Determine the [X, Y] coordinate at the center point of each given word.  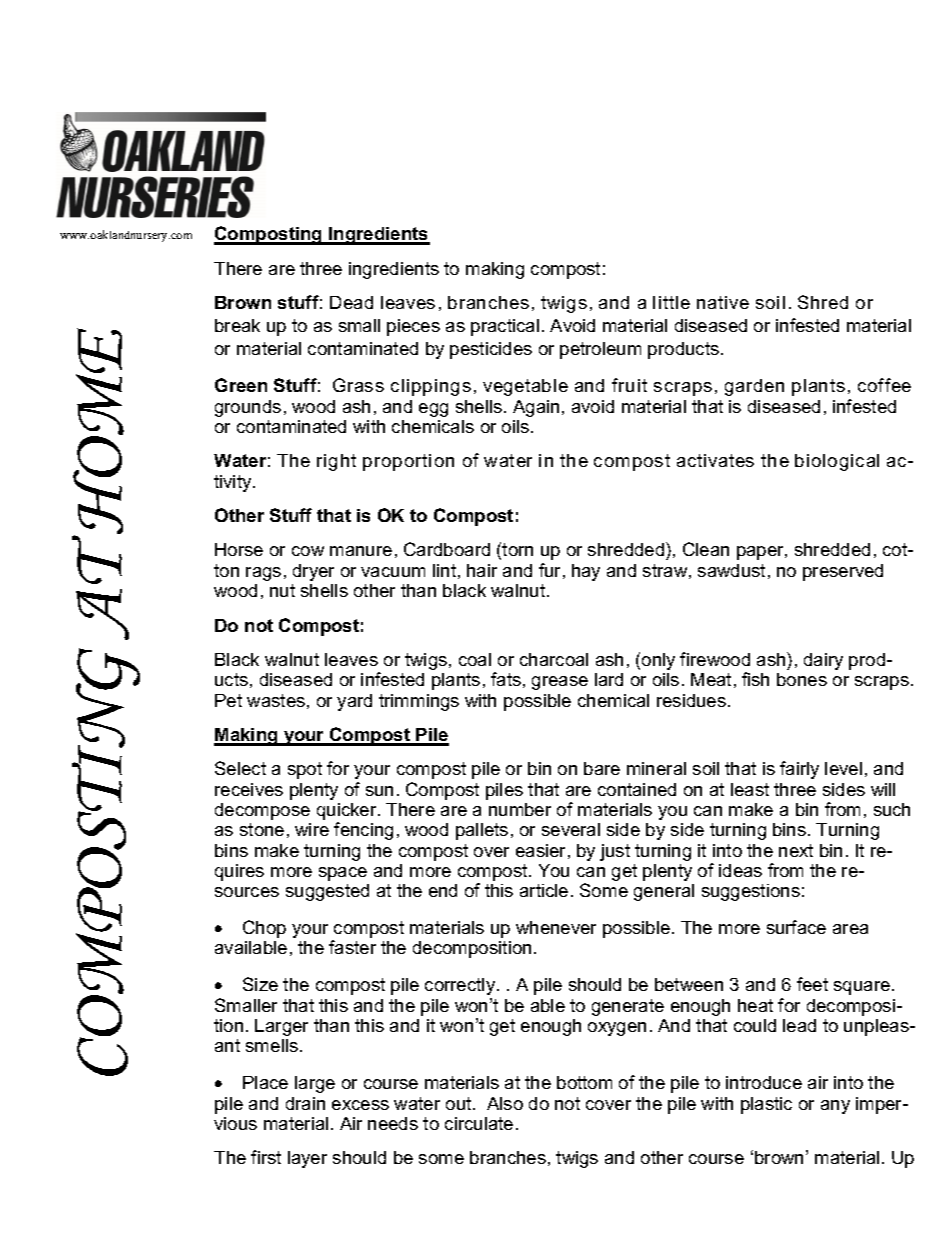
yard [354, 702]
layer [307, 1159]
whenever [556, 927]
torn [517, 549]
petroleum [600, 350]
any [835, 1107]
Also [505, 1103]
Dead [351, 302]
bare [602, 768]
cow [308, 551]
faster [352, 947]
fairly [799, 770]
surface [796, 927]
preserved [843, 572]
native [723, 302]
